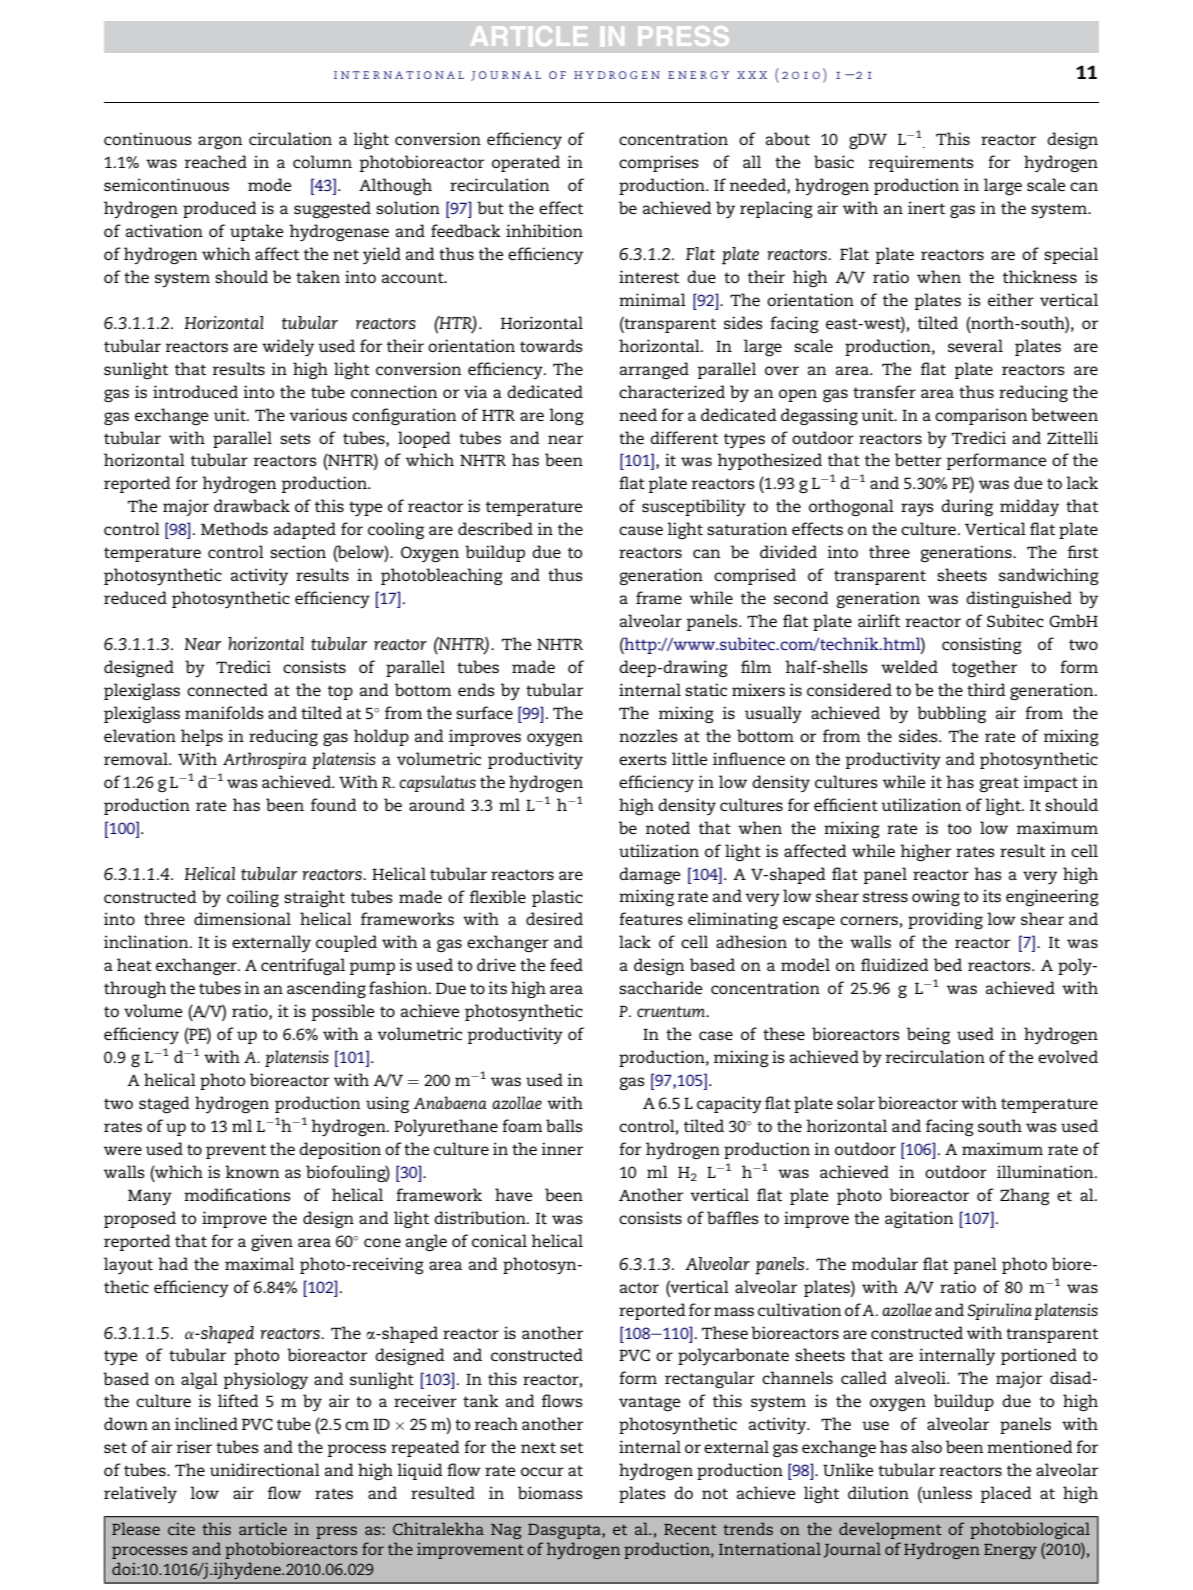 Image resolution: width=1193 pixels, height=1590 pixels. What do you see at coordinates (921, 163) in the image?
I see `requirements` at bounding box center [921, 163].
